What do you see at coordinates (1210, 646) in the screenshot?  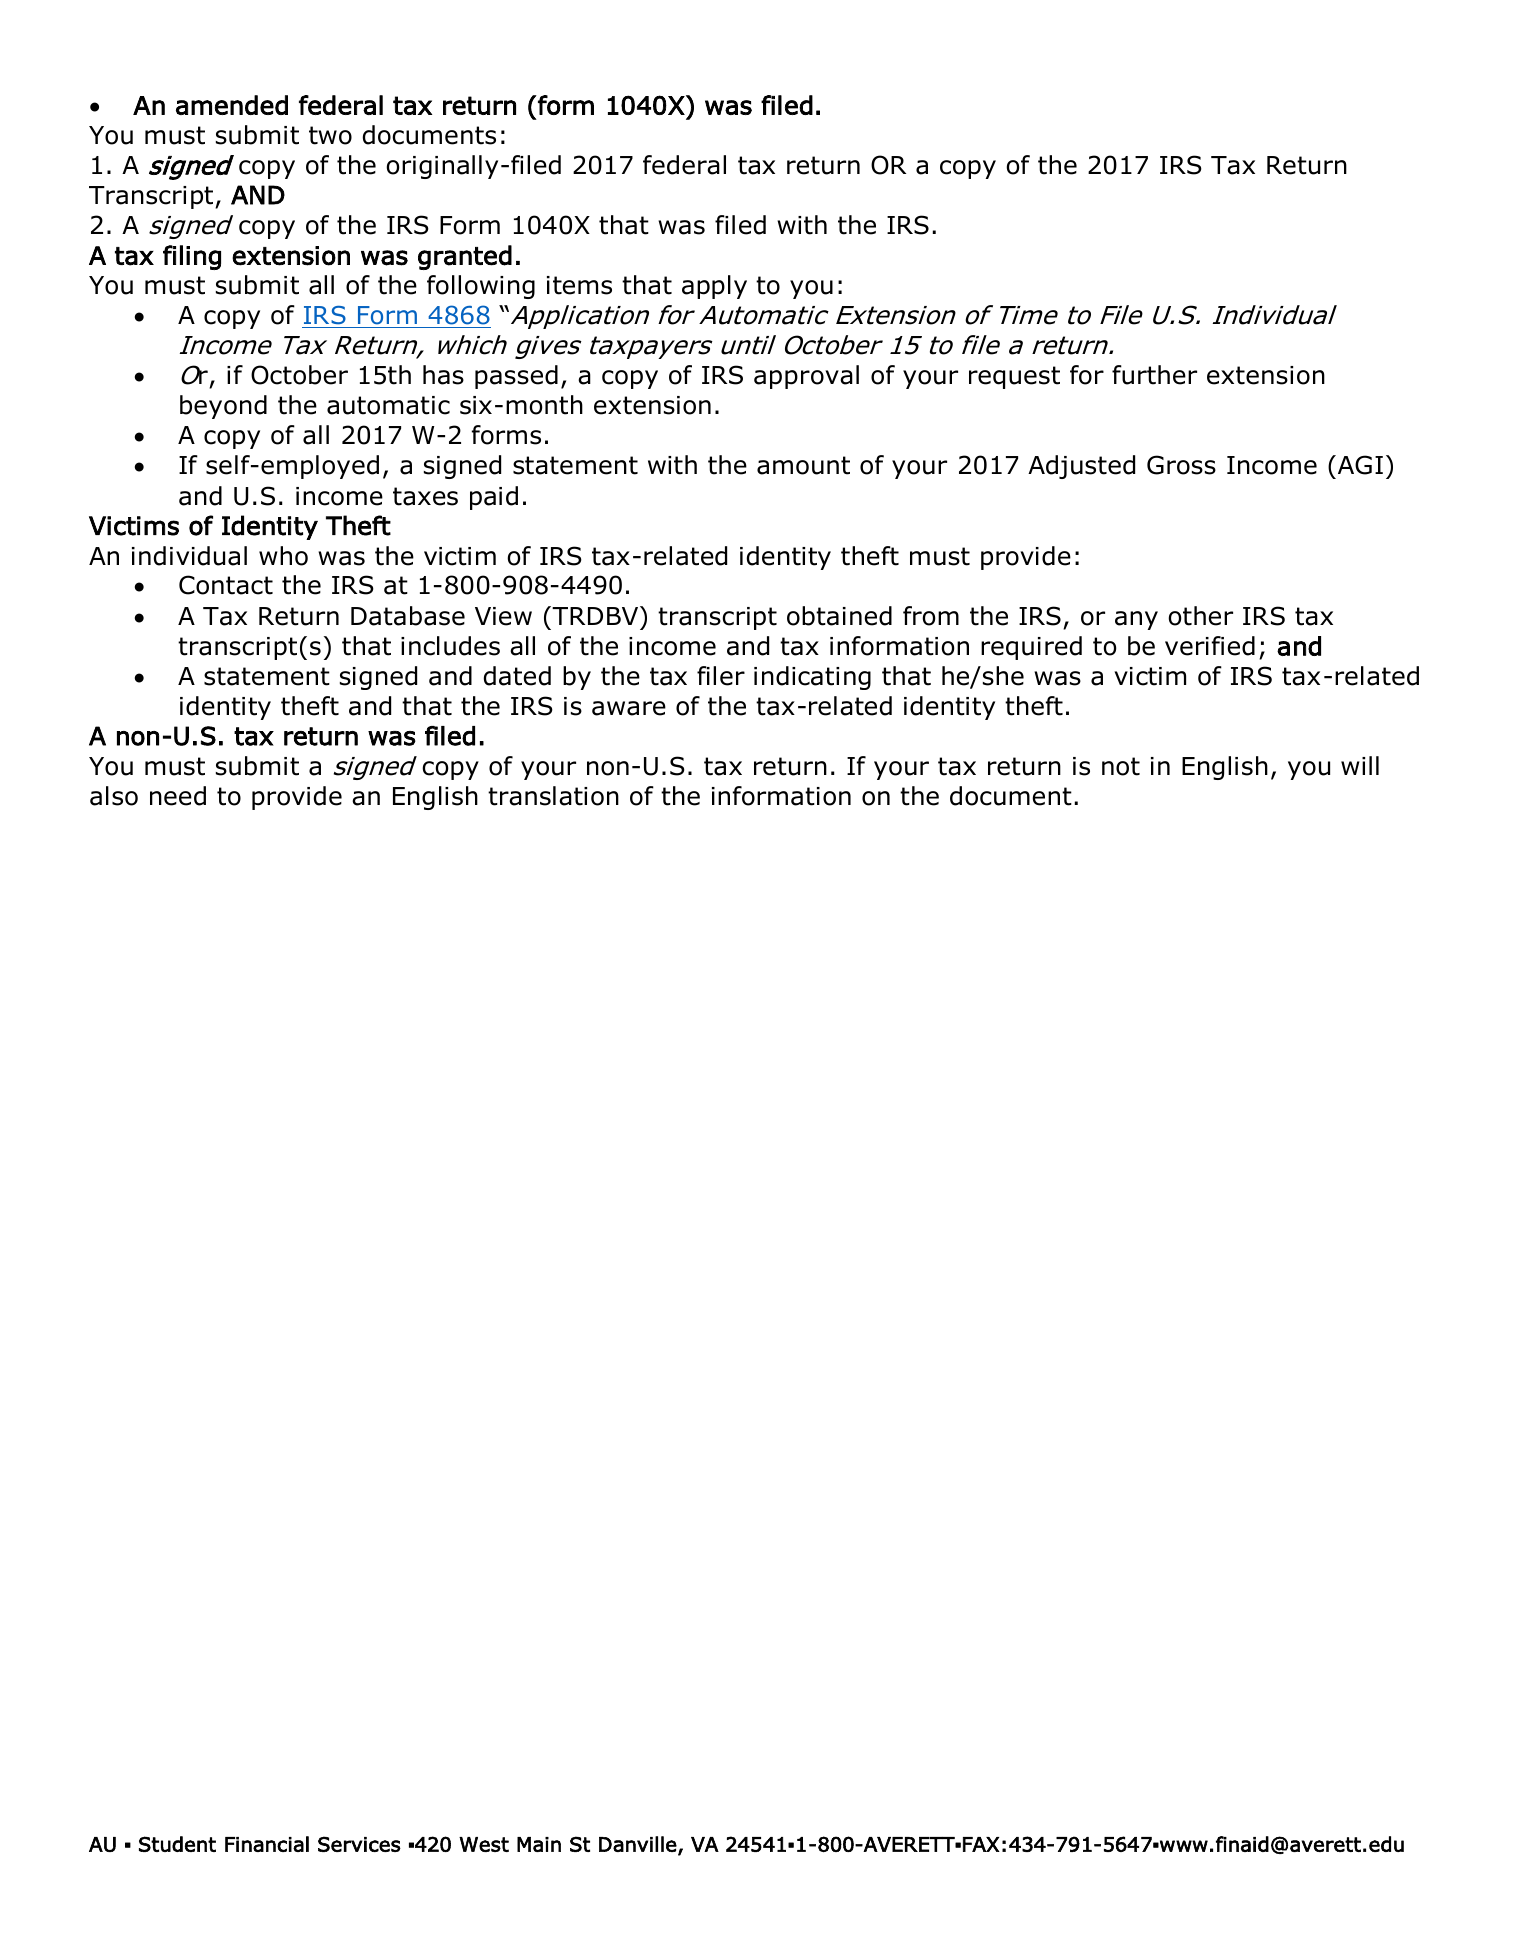 I see `verified` at bounding box center [1210, 646].
